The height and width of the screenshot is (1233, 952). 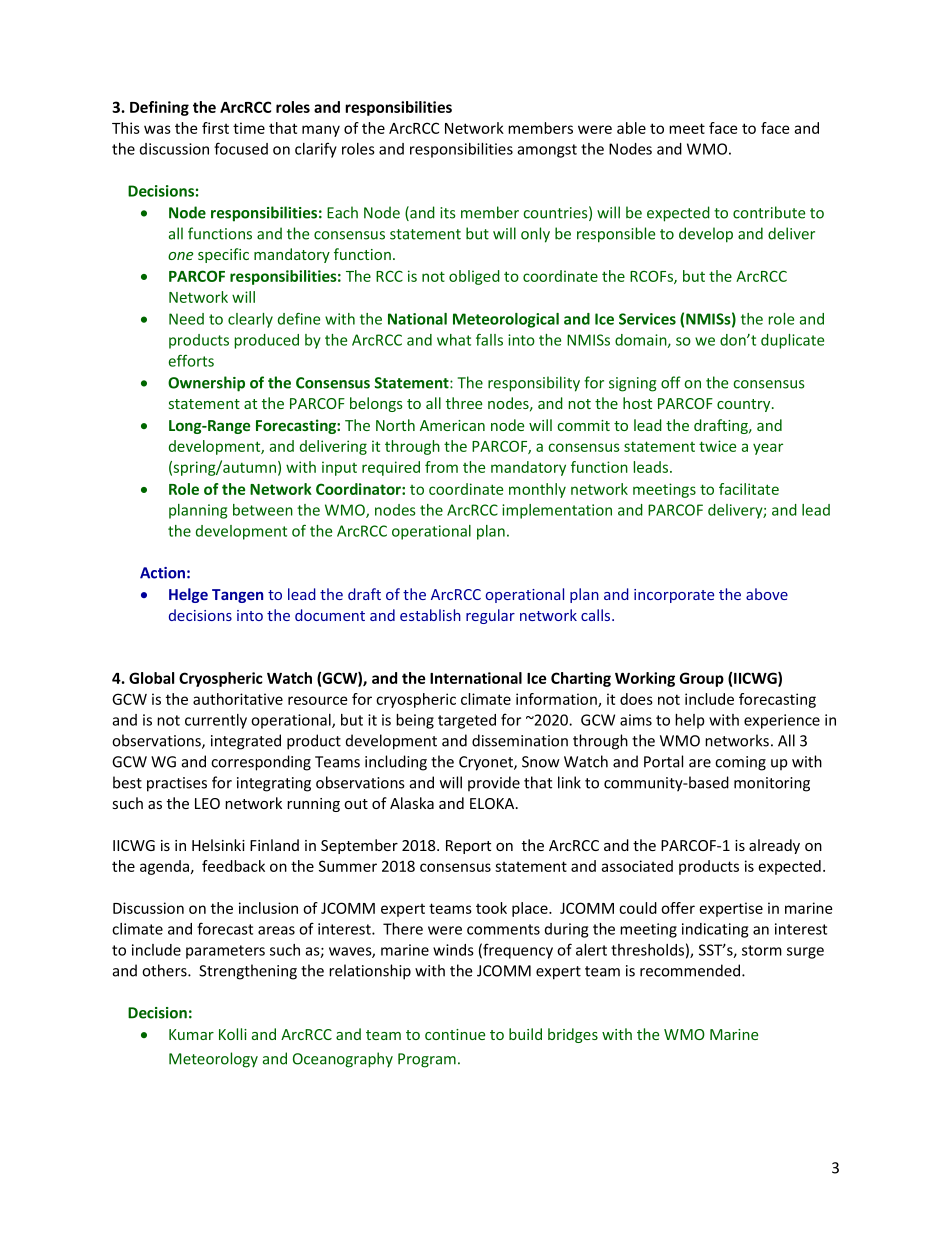 What do you see at coordinates (490, 616) in the screenshot?
I see `regular` at bounding box center [490, 616].
